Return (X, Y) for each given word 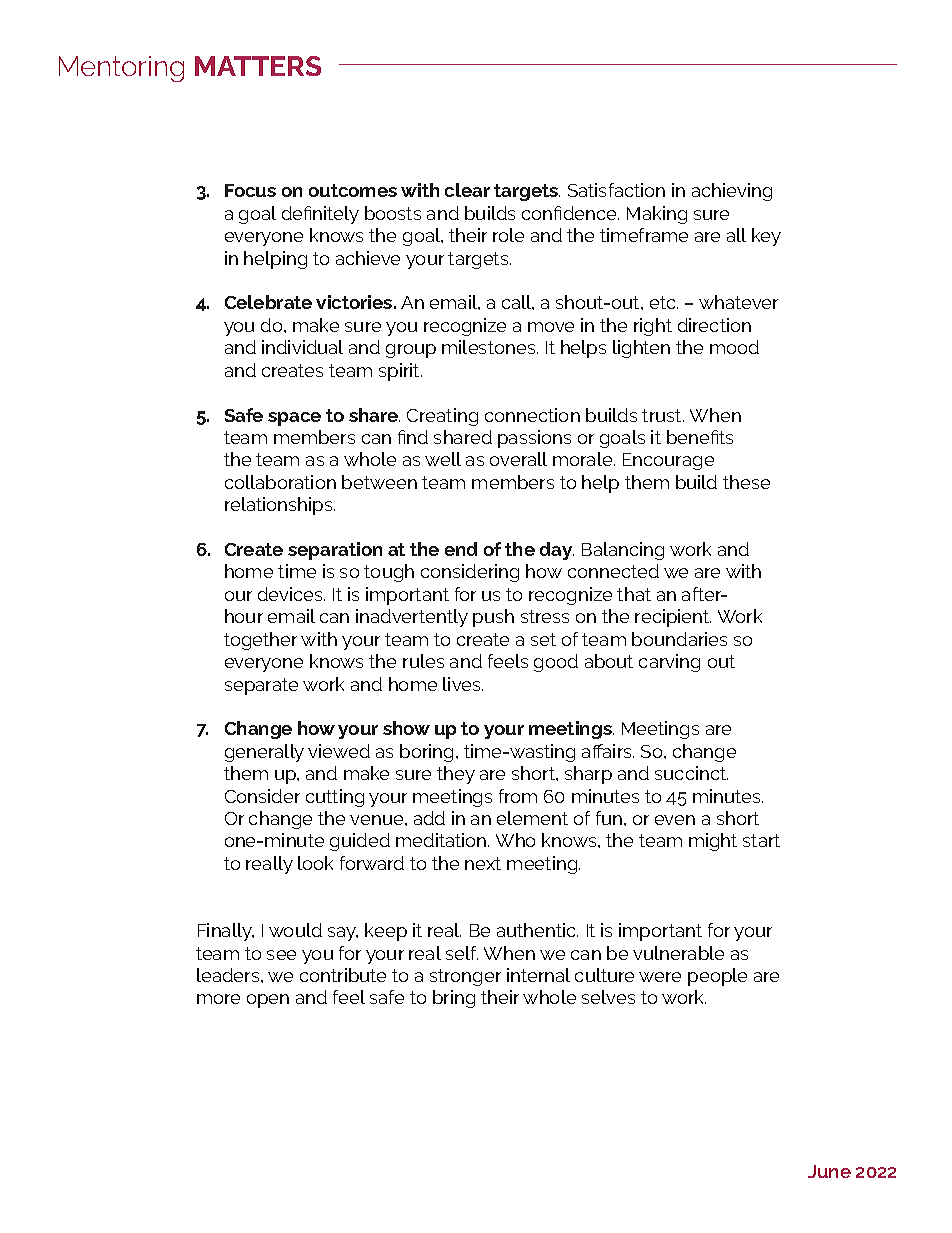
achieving (732, 192)
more (218, 999)
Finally (226, 932)
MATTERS (258, 66)
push (493, 618)
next (483, 863)
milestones (490, 347)
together (260, 641)
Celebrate (268, 302)
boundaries (679, 639)
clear (467, 190)
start (761, 840)
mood (734, 347)
